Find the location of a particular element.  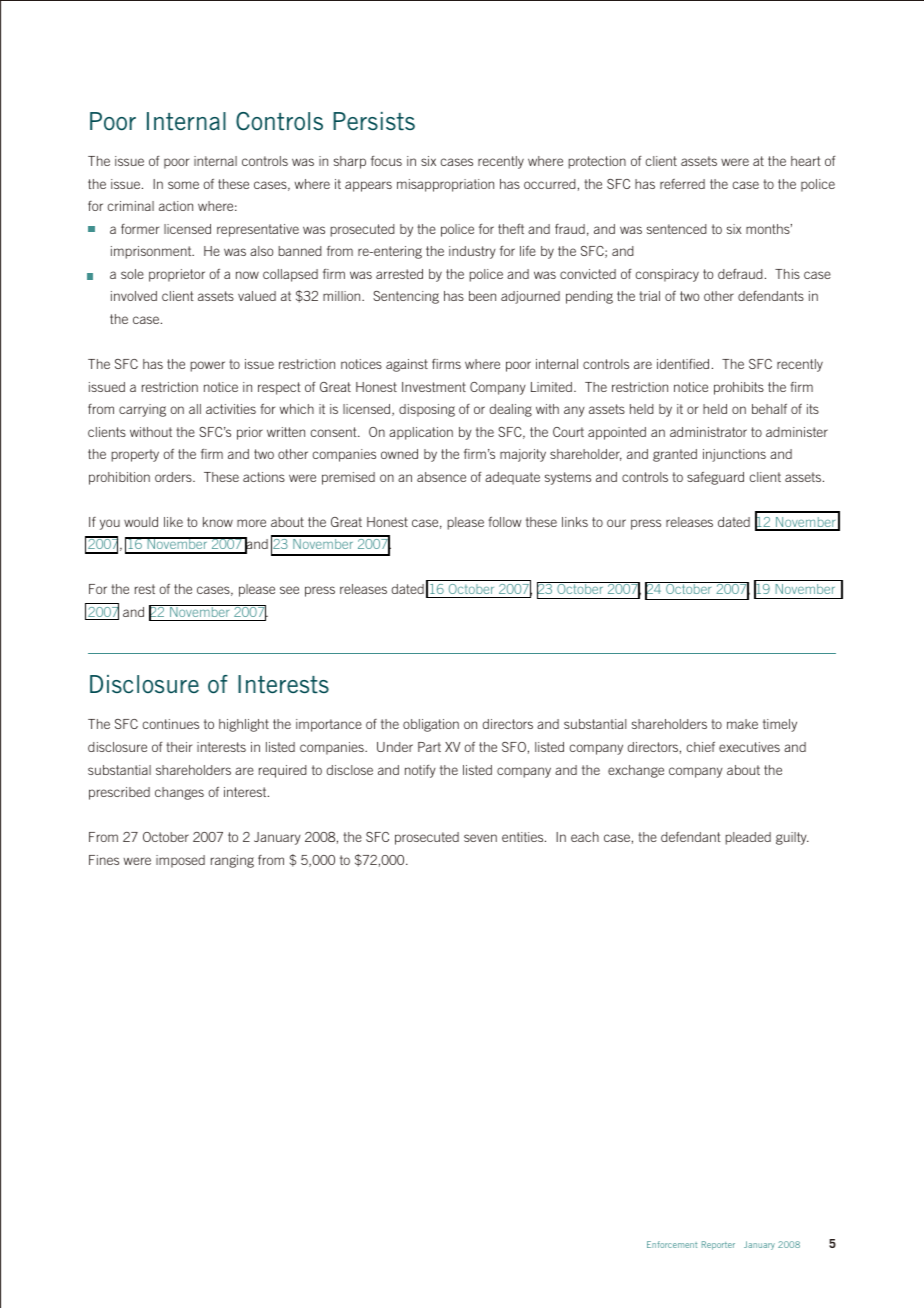

referred is located at coordinates (682, 184).
